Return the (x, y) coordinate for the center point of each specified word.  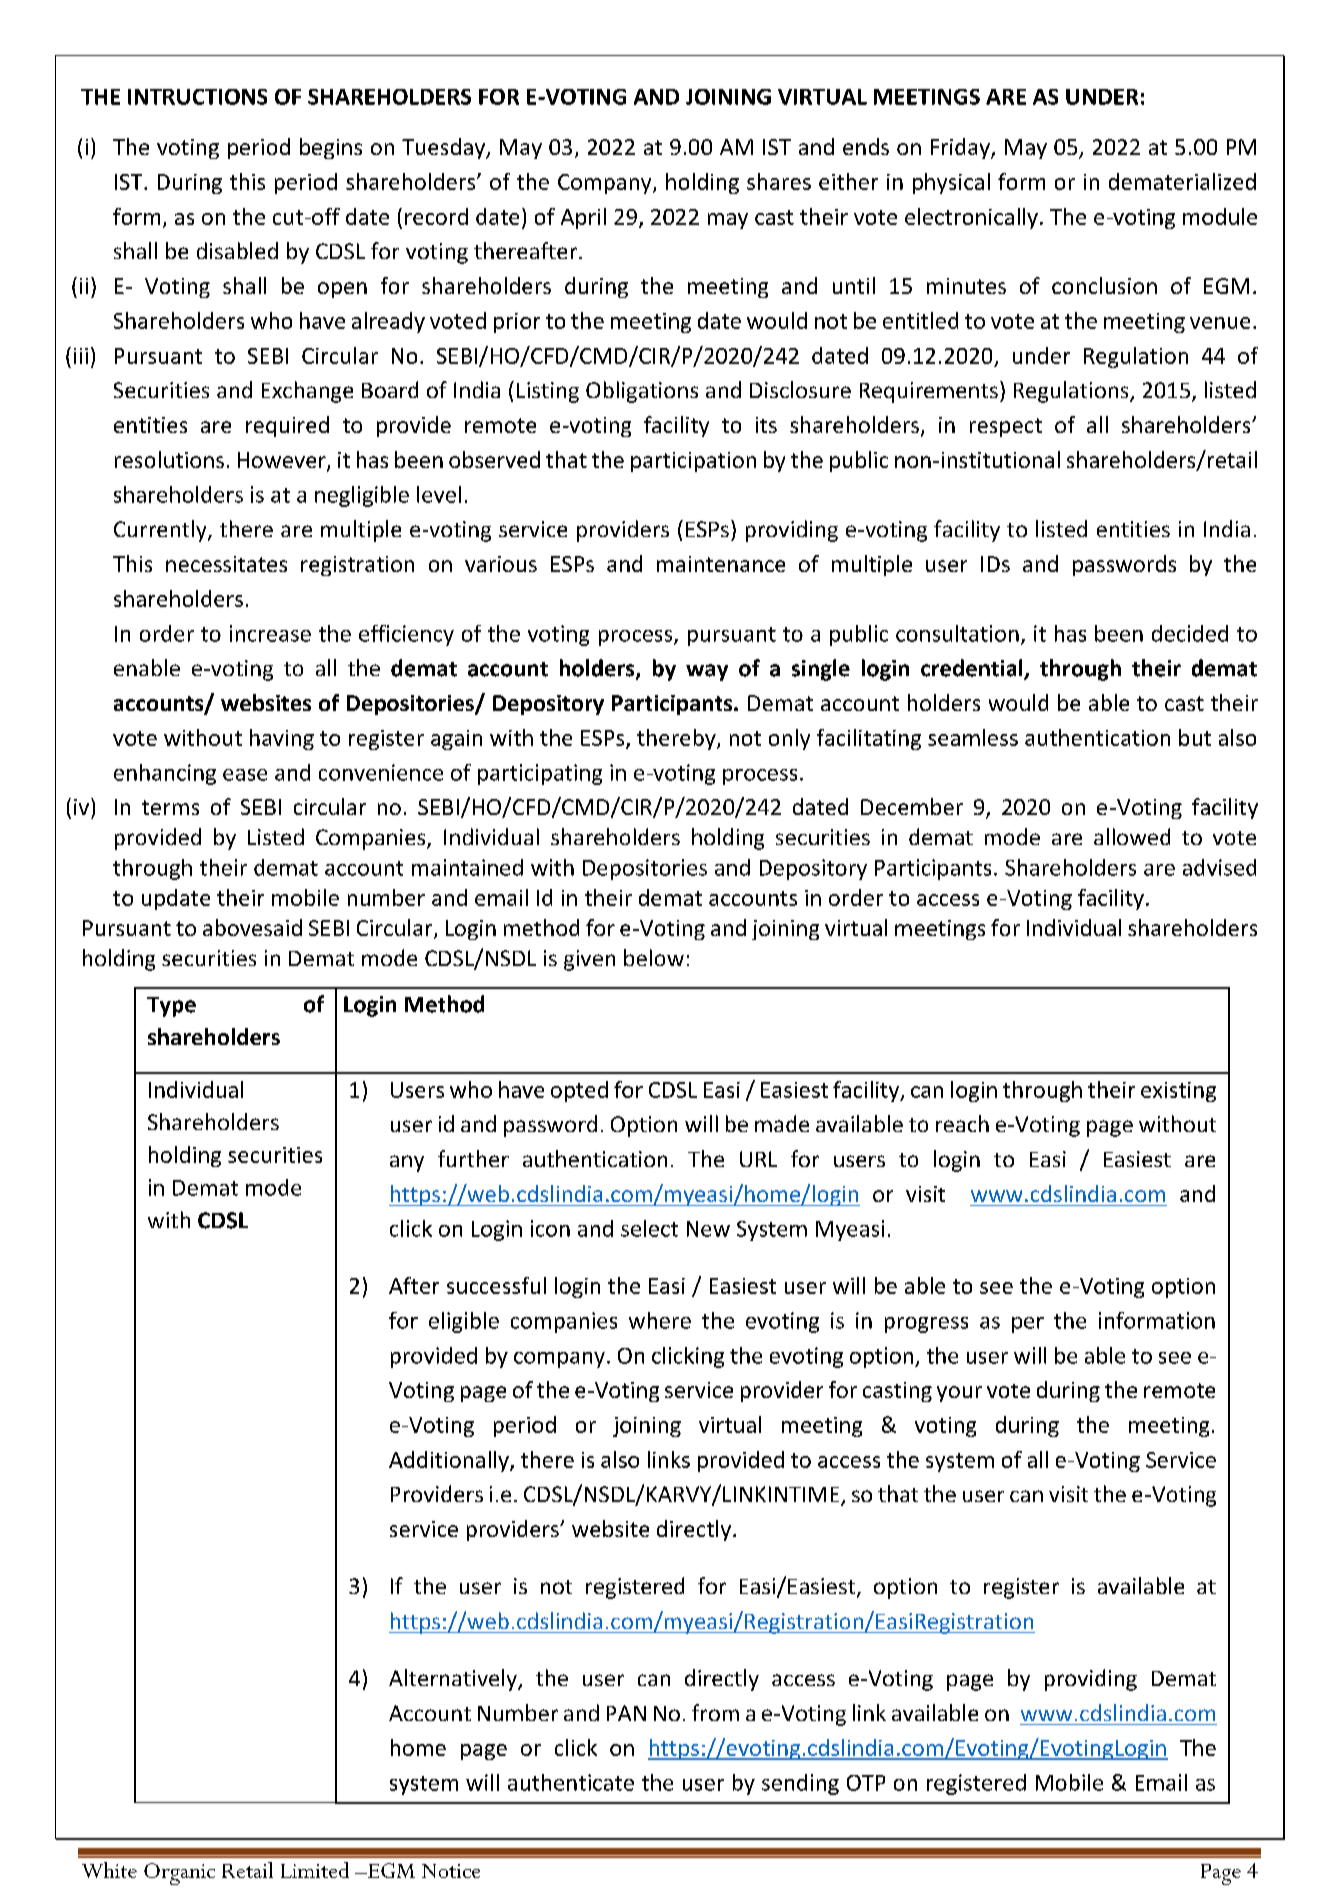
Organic (179, 1874)
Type (171, 1007)
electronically (971, 218)
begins (331, 148)
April (583, 218)
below (654, 957)
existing (1178, 1092)
